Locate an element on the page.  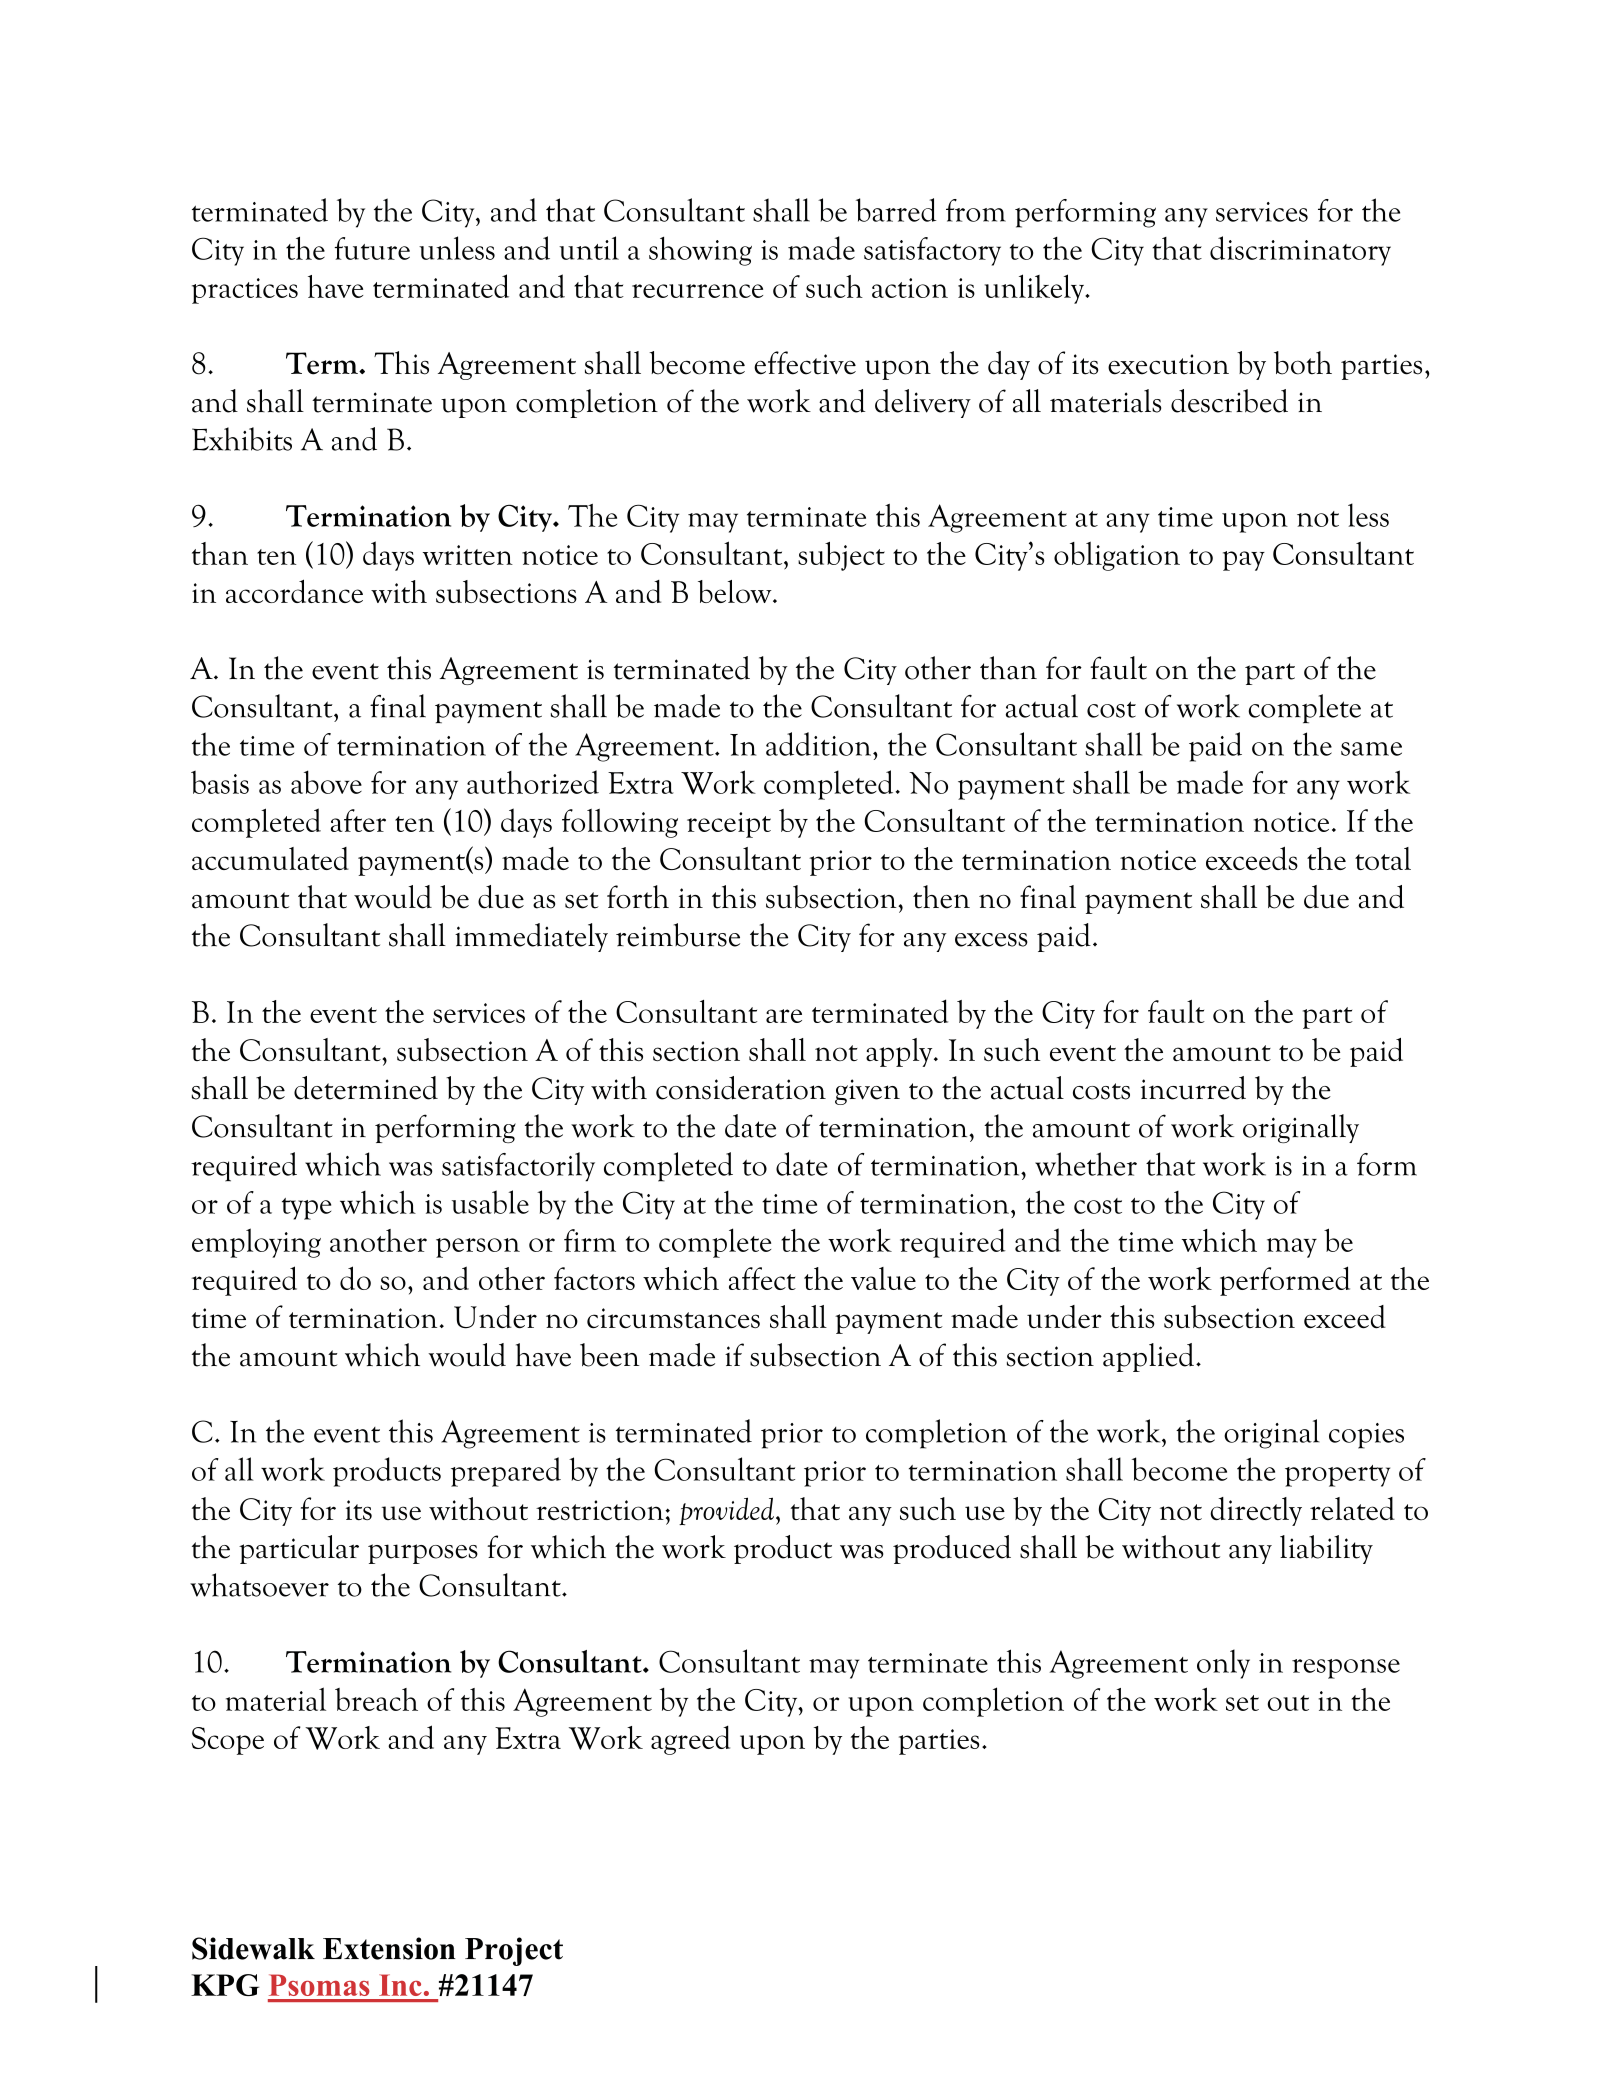
discriminatory is located at coordinates (1300, 251).
